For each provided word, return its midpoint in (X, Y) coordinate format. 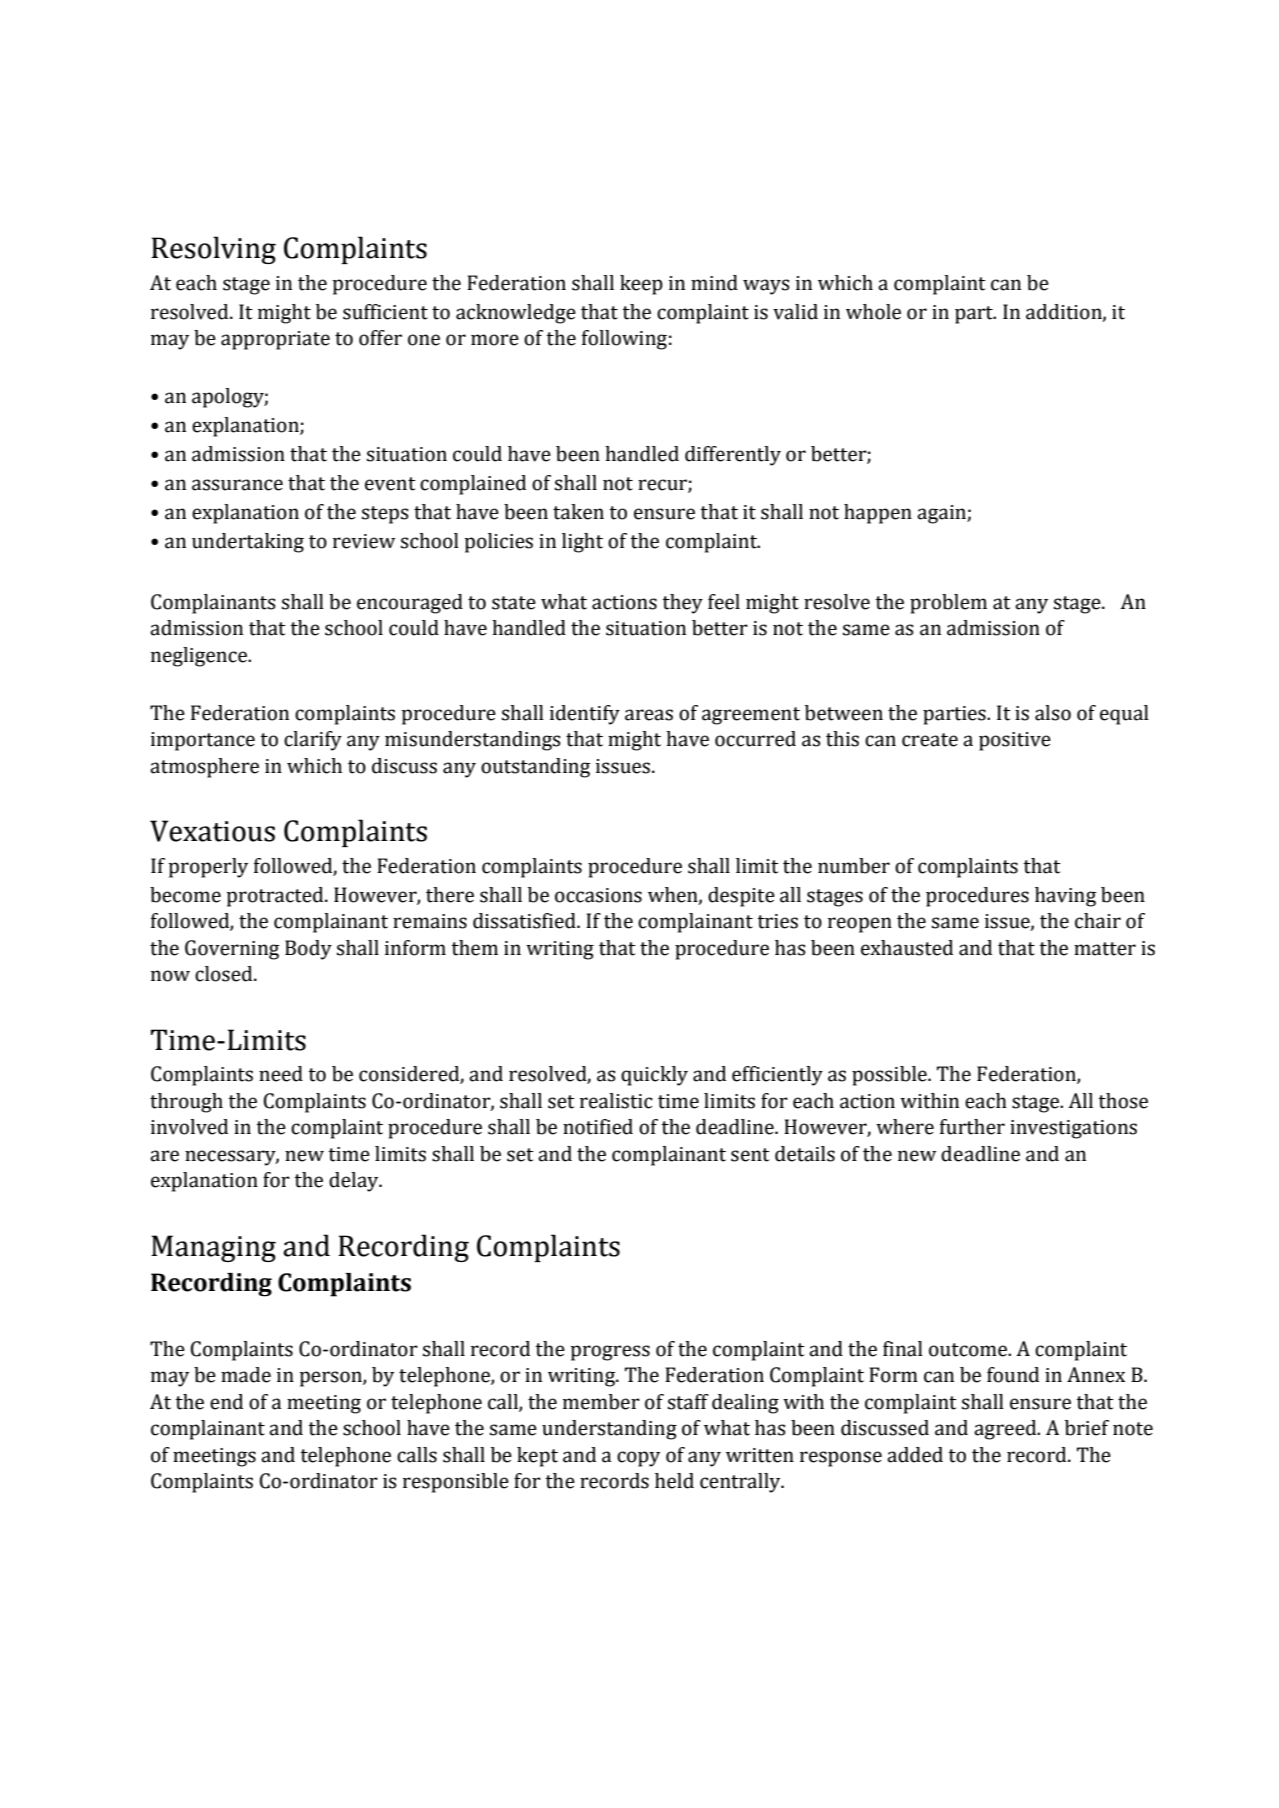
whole (873, 312)
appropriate (275, 340)
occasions (598, 895)
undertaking (248, 543)
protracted (276, 897)
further (972, 1127)
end (226, 1402)
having (1065, 897)
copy (638, 1459)
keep (641, 285)
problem (948, 604)
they (682, 604)
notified (598, 1127)
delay (355, 1182)
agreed (1006, 1430)
